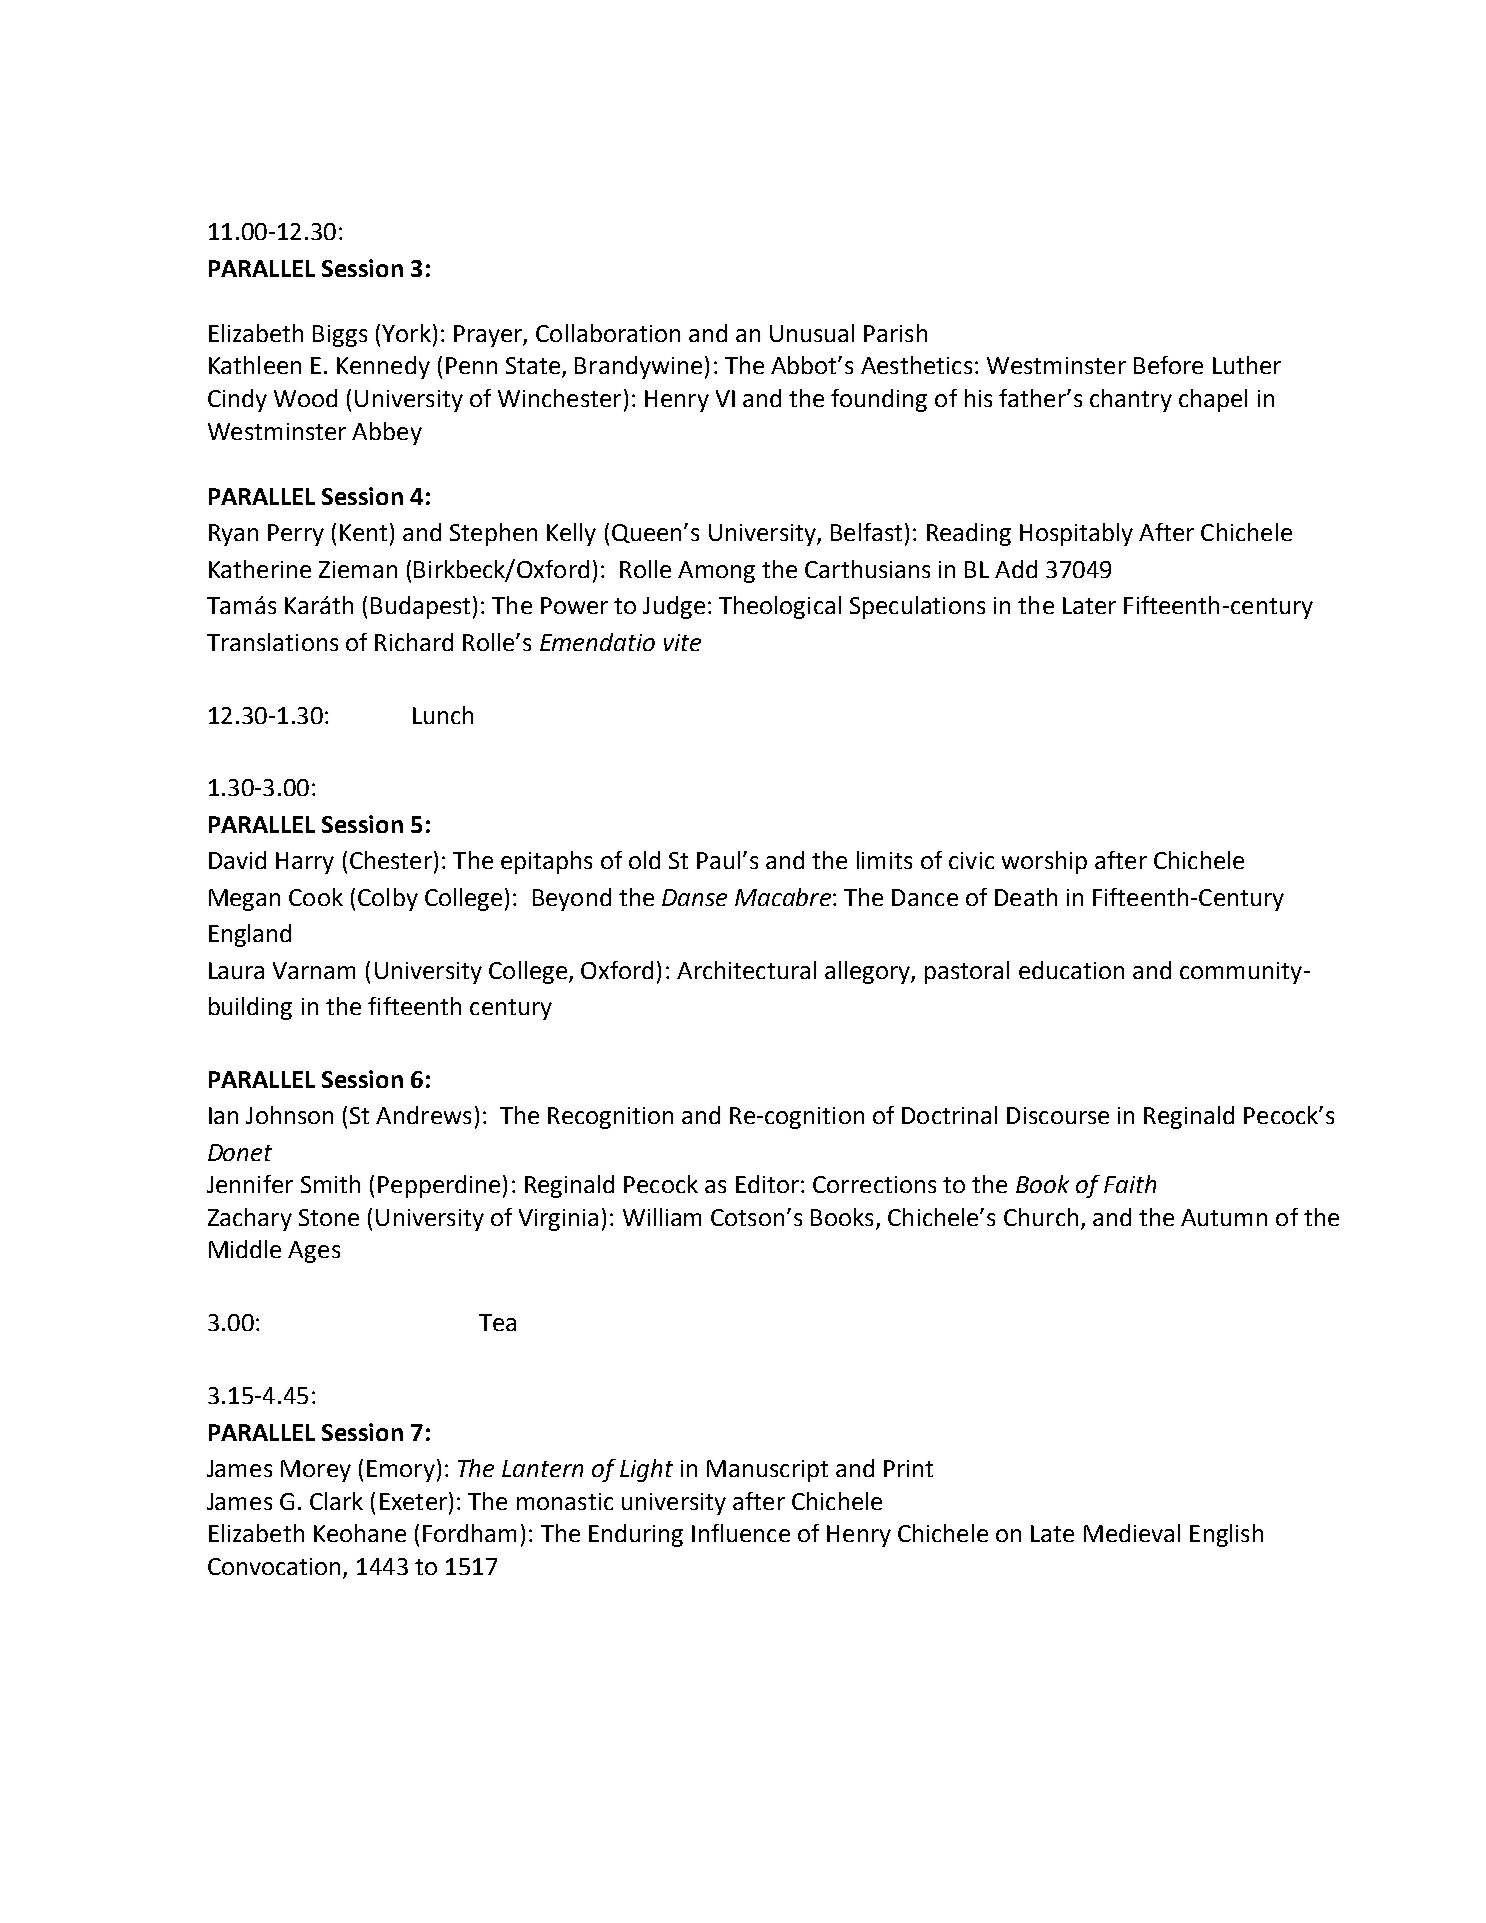 This screenshot has height=1923, width=1486. Describe the element at coordinates (812, 333) in the screenshot. I see `Unusual` at that location.
